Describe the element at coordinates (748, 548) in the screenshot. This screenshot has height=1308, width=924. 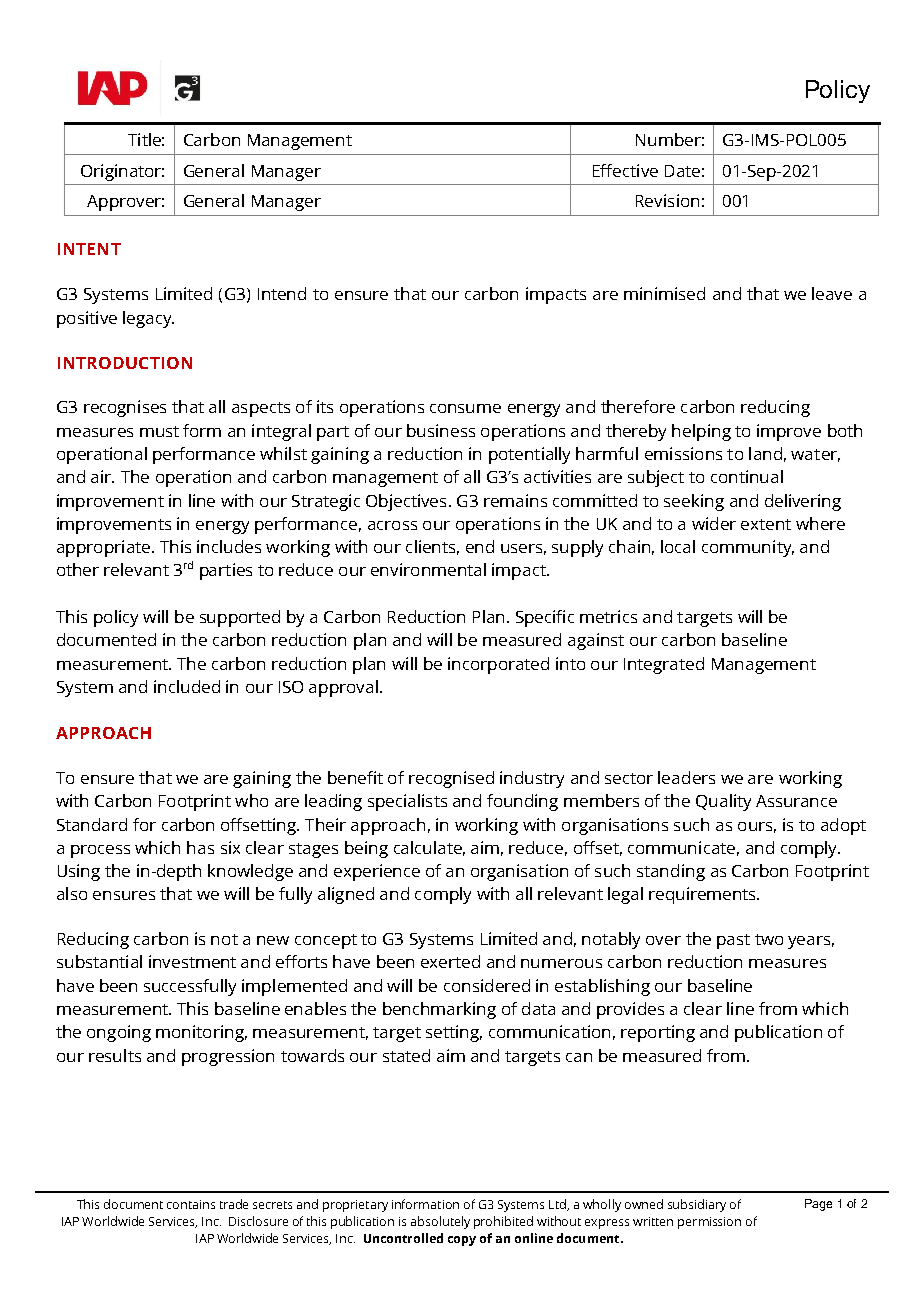
I see `community` at that location.
